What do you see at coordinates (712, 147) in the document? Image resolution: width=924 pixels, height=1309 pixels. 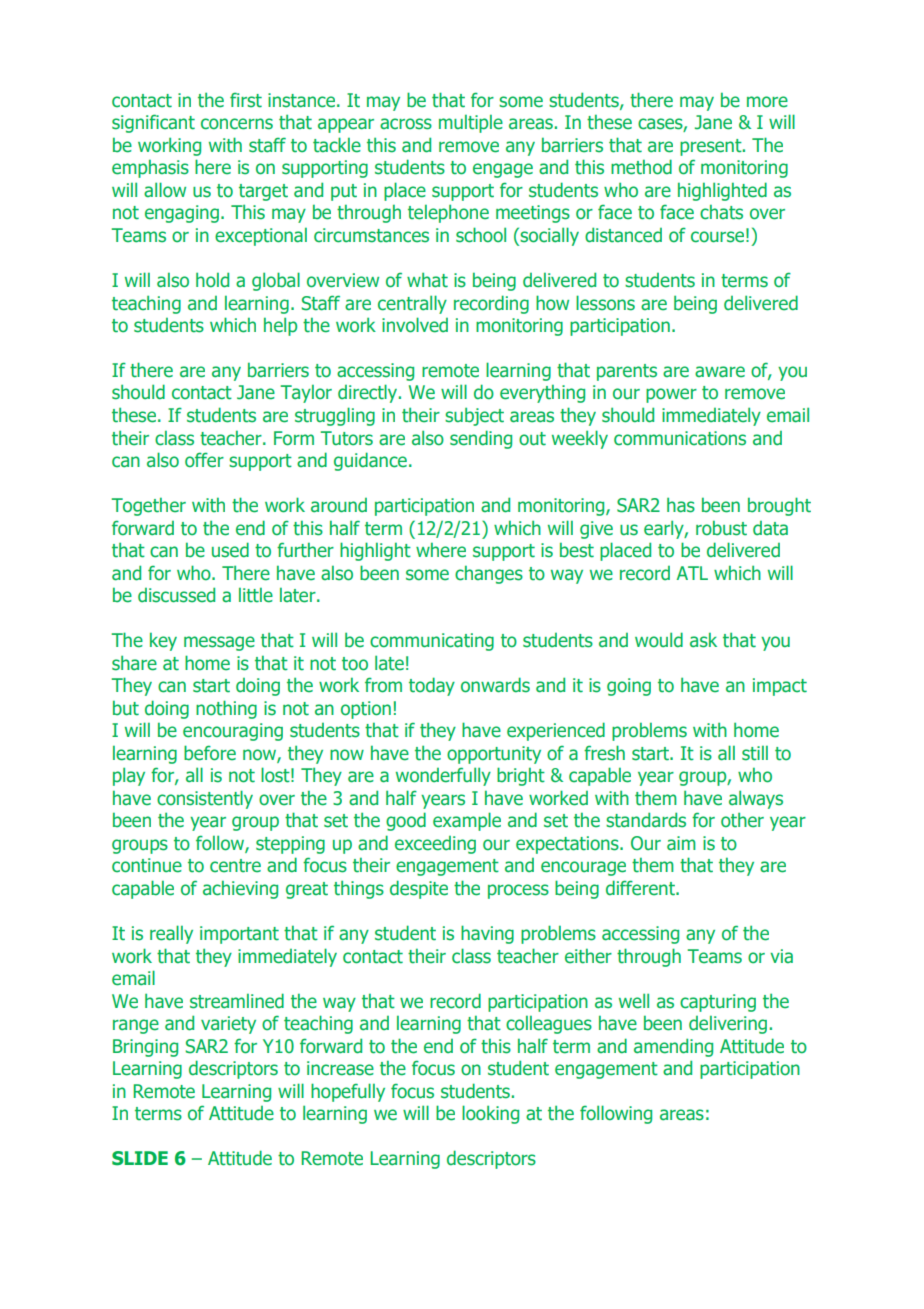 I see `present` at bounding box center [712, 147].
